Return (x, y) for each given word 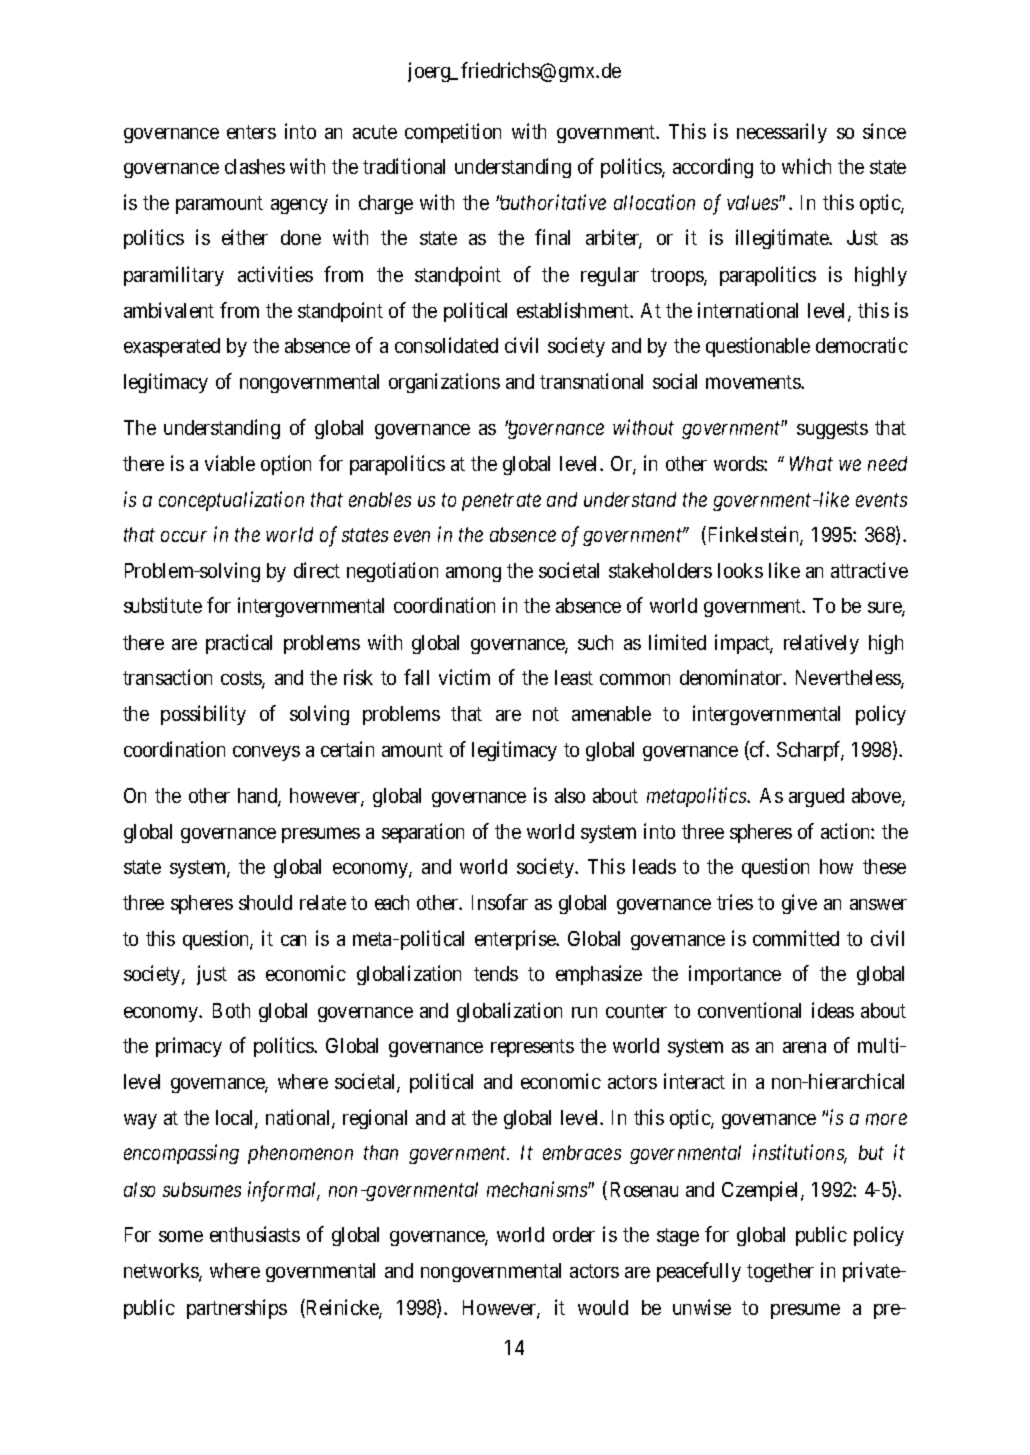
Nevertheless (849, 679)
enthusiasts (255, 1234)
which (806, 166)
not (546, 714)
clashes (255, 166)
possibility (203, 715)
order (574, 1234)
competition (453, 133)
